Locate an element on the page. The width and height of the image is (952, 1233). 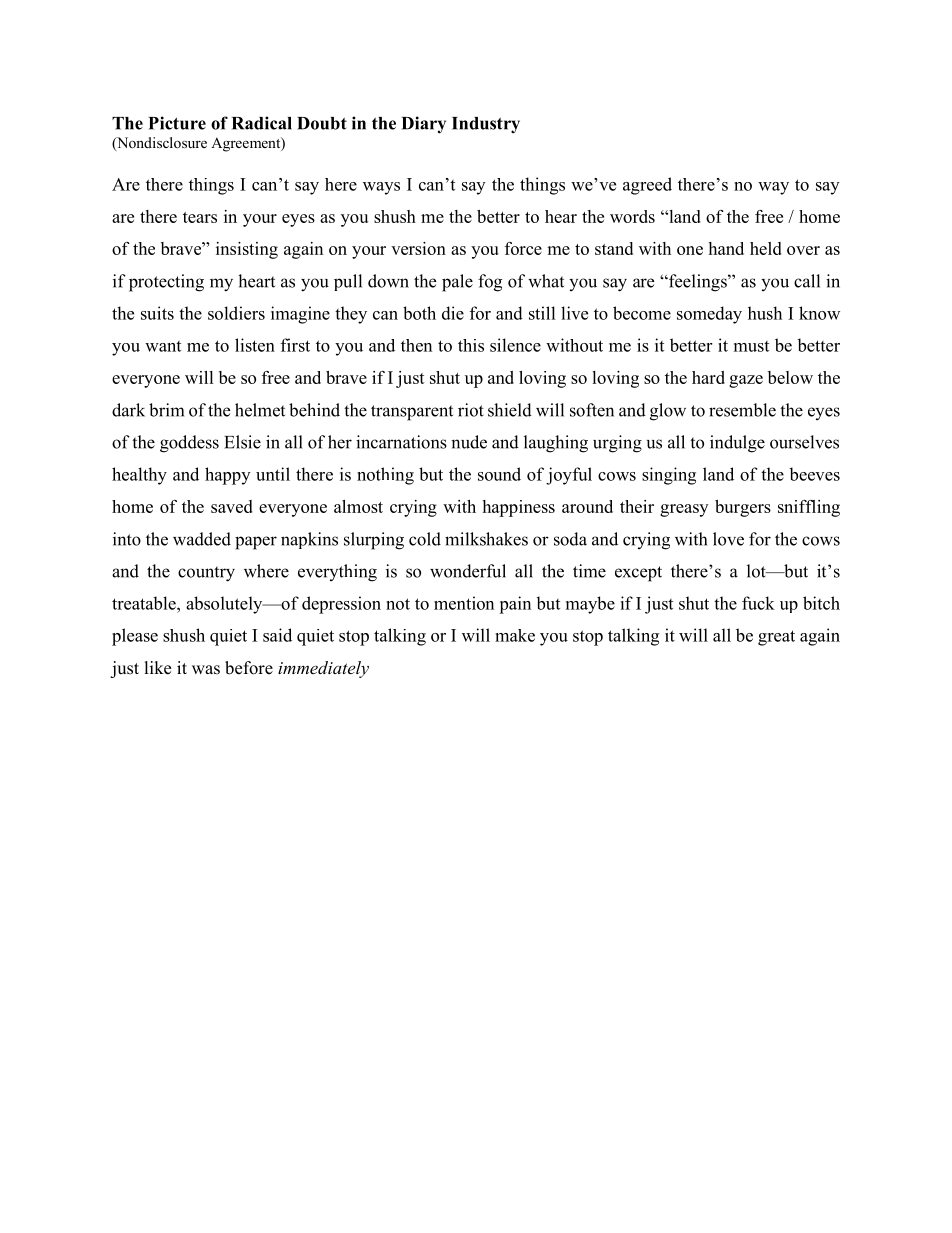
agreed is located at coordinates (647, 186).
